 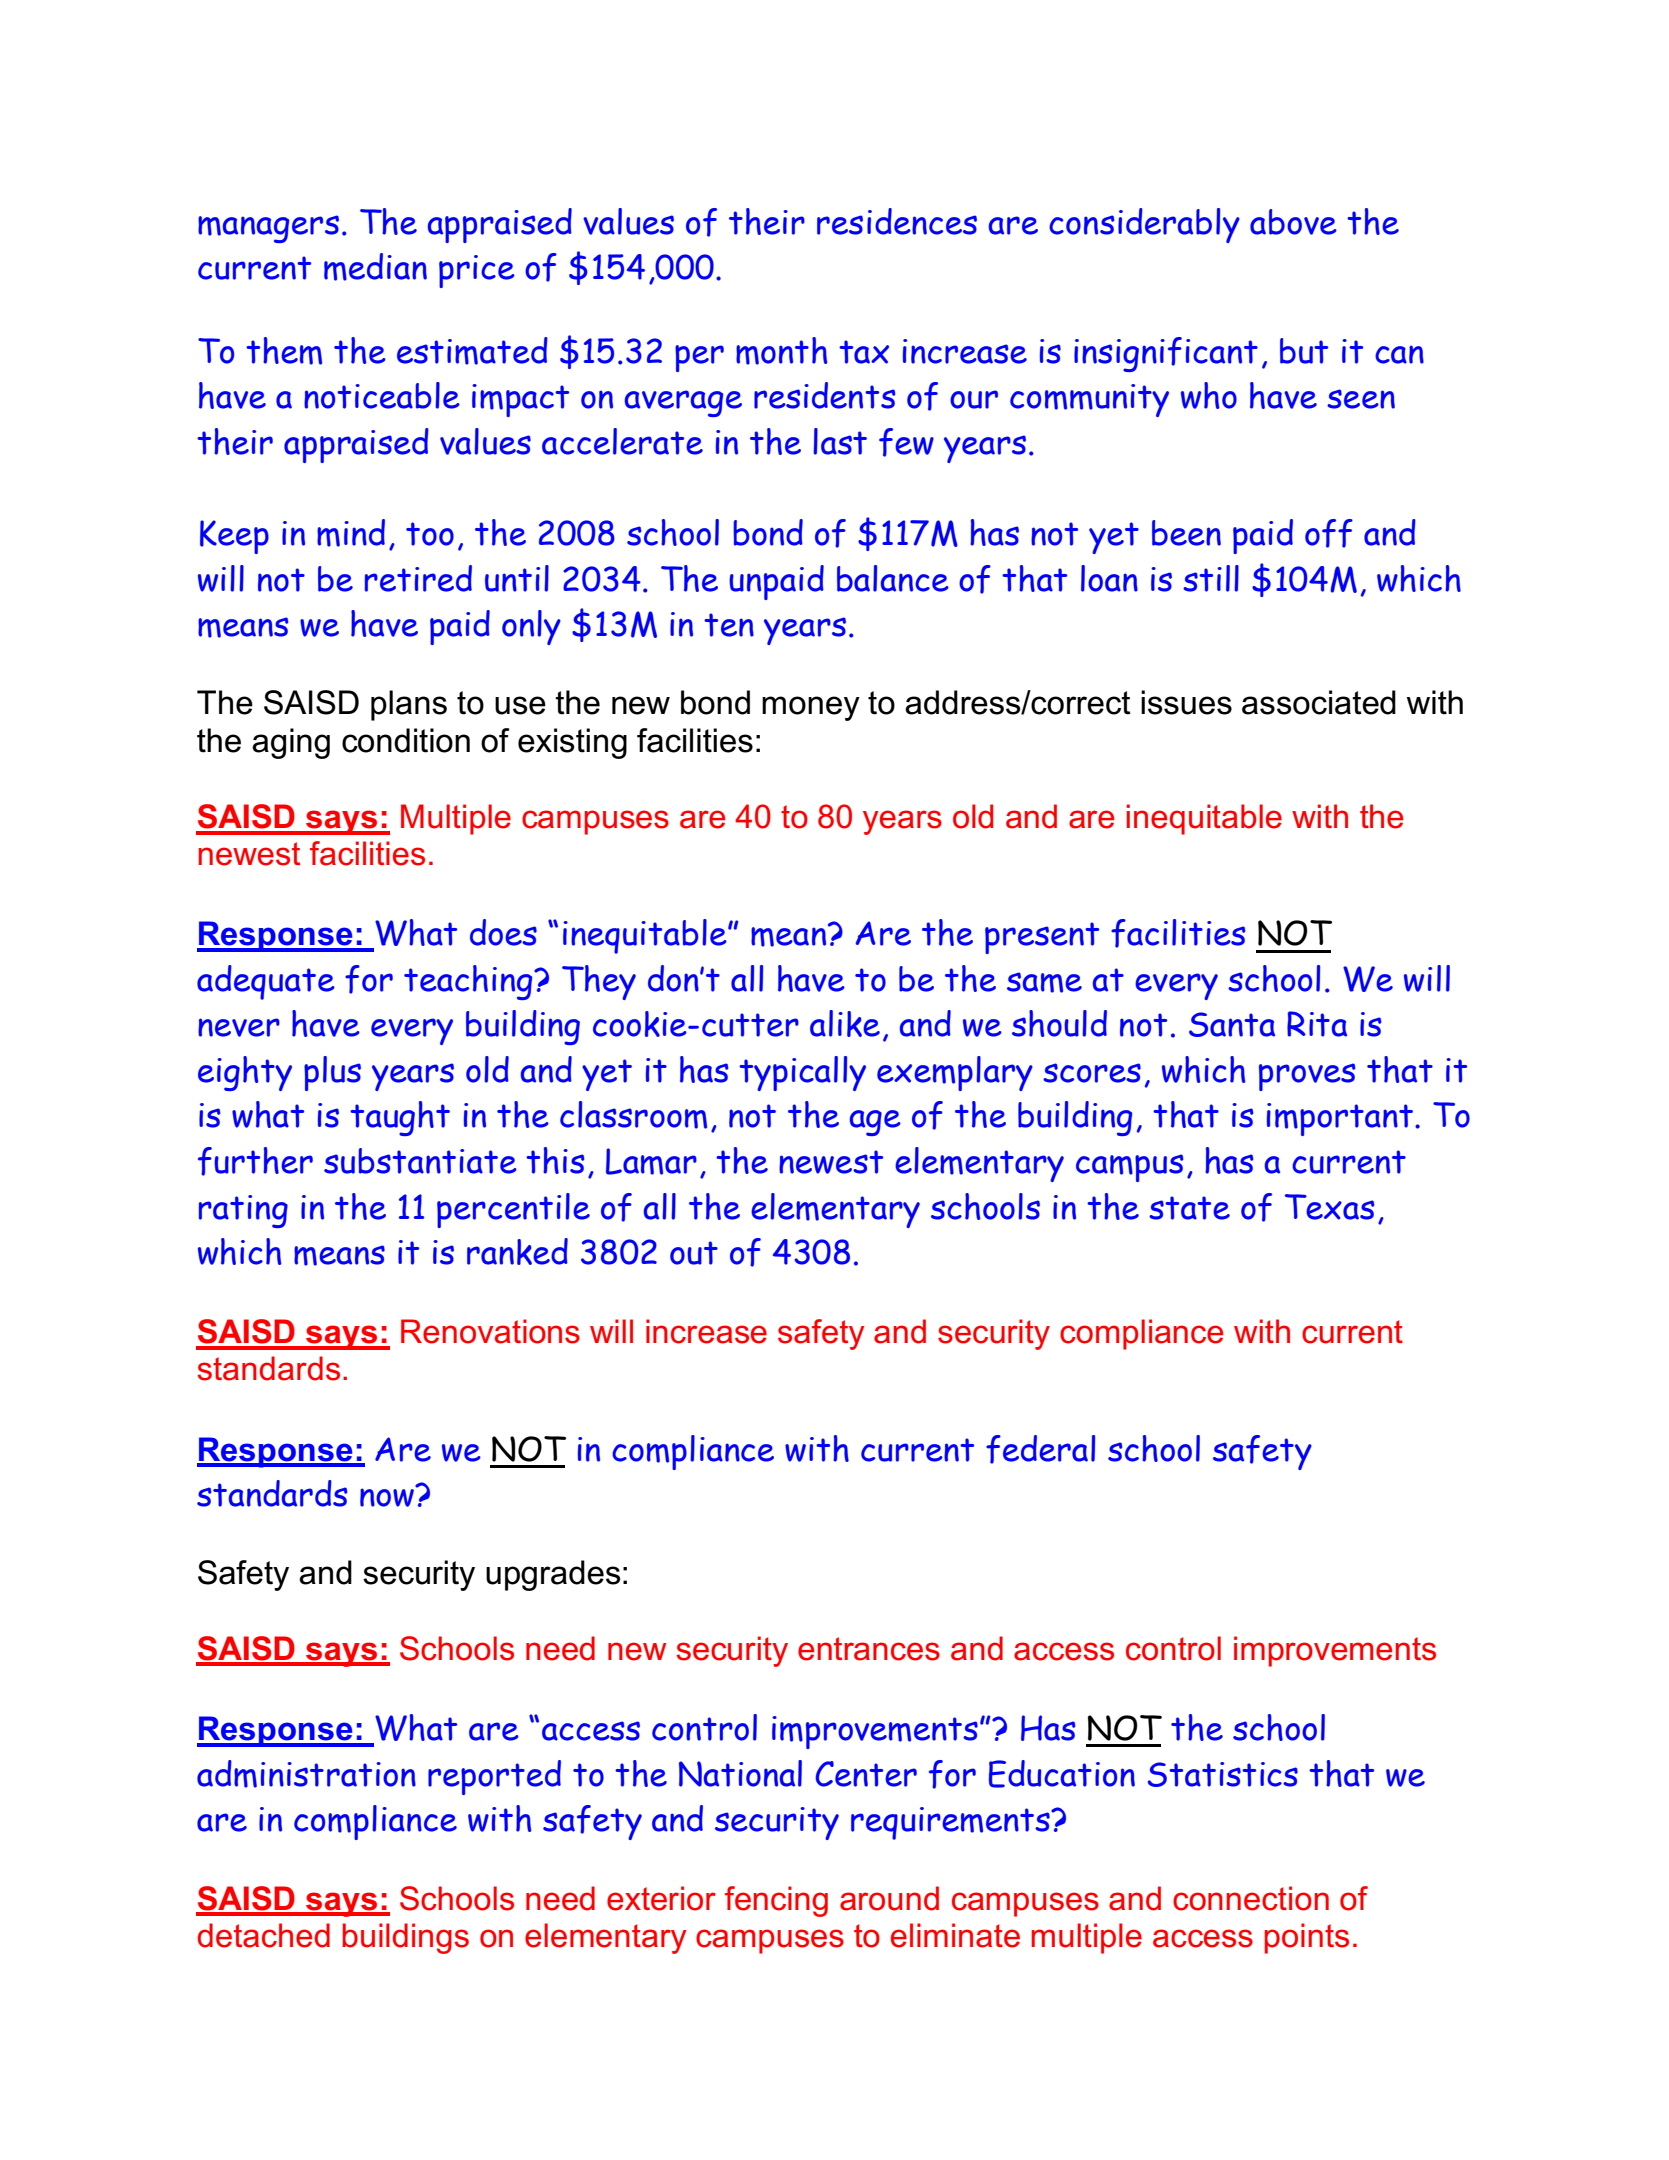 What do you see at coordinates (1251, 1898) in the screenshot?
I see `connection` at bounding box center [1251, 1898].
